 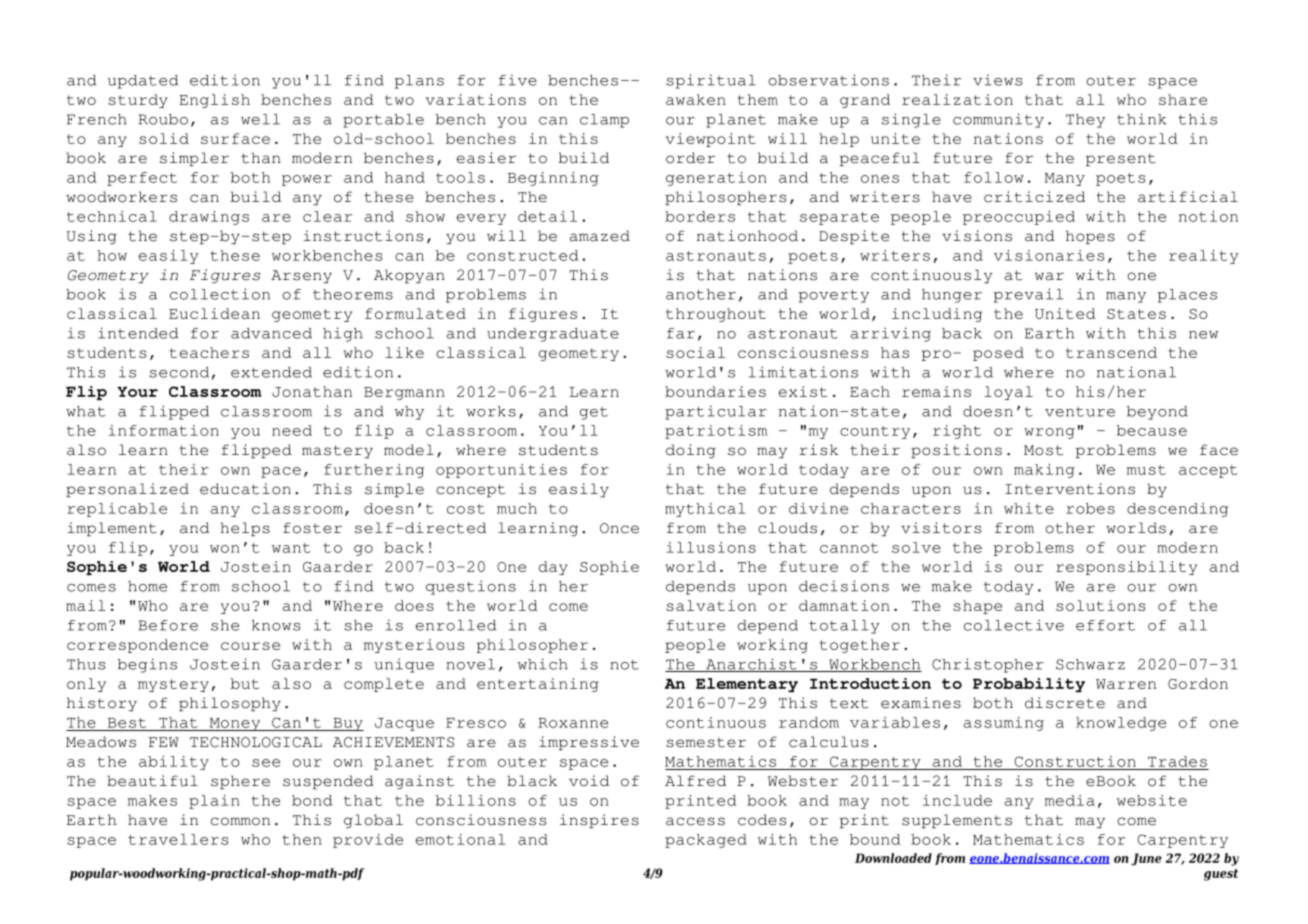 I want to click on English, so click(x=214, y=101).
